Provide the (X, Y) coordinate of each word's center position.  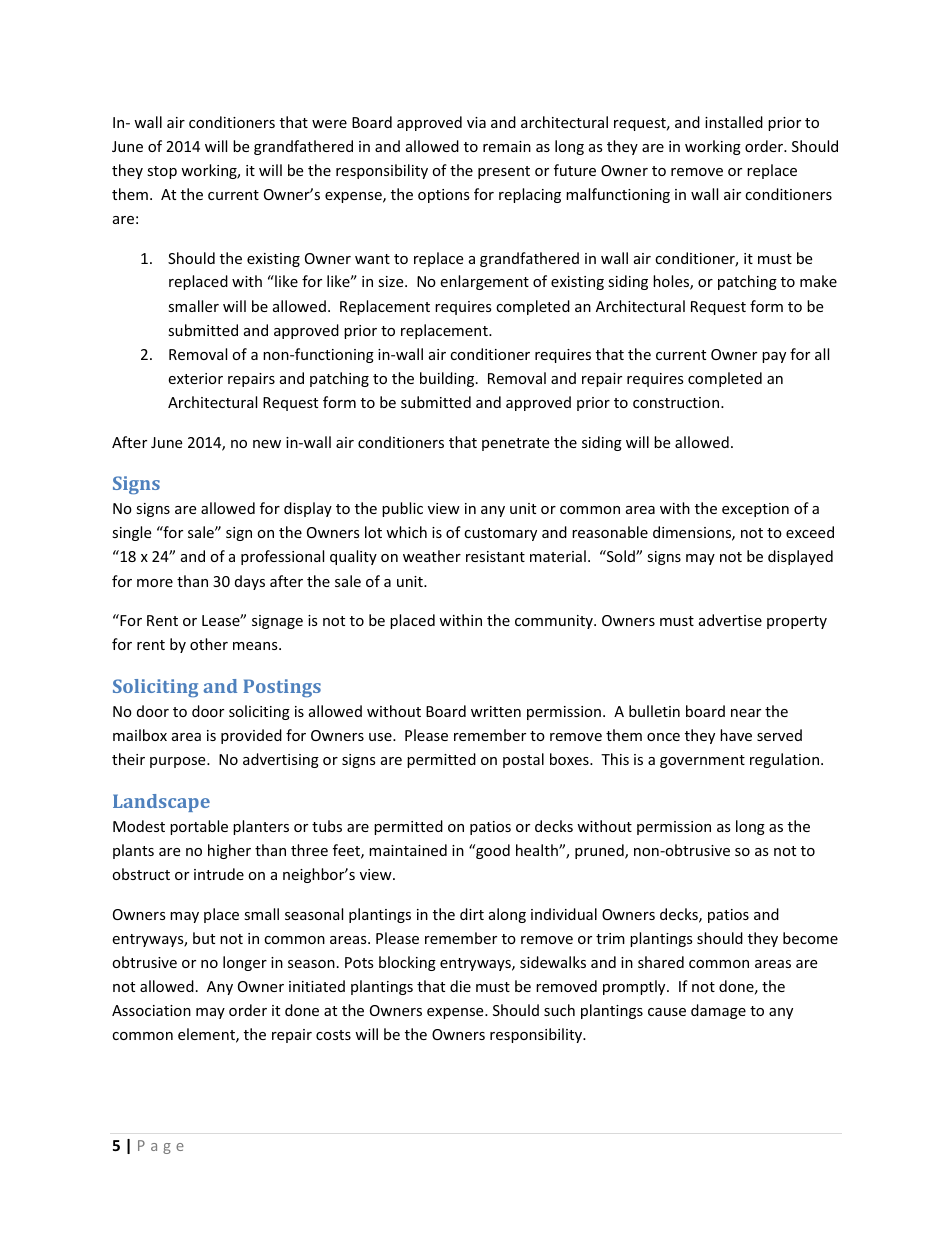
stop (162, 172)
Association (151, 1010)
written (496, 711)
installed (734, 122)
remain (507, 146)
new (267, 444)
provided (251, 736)
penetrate (515, 444)
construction (677, 402)
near (746, 713)
